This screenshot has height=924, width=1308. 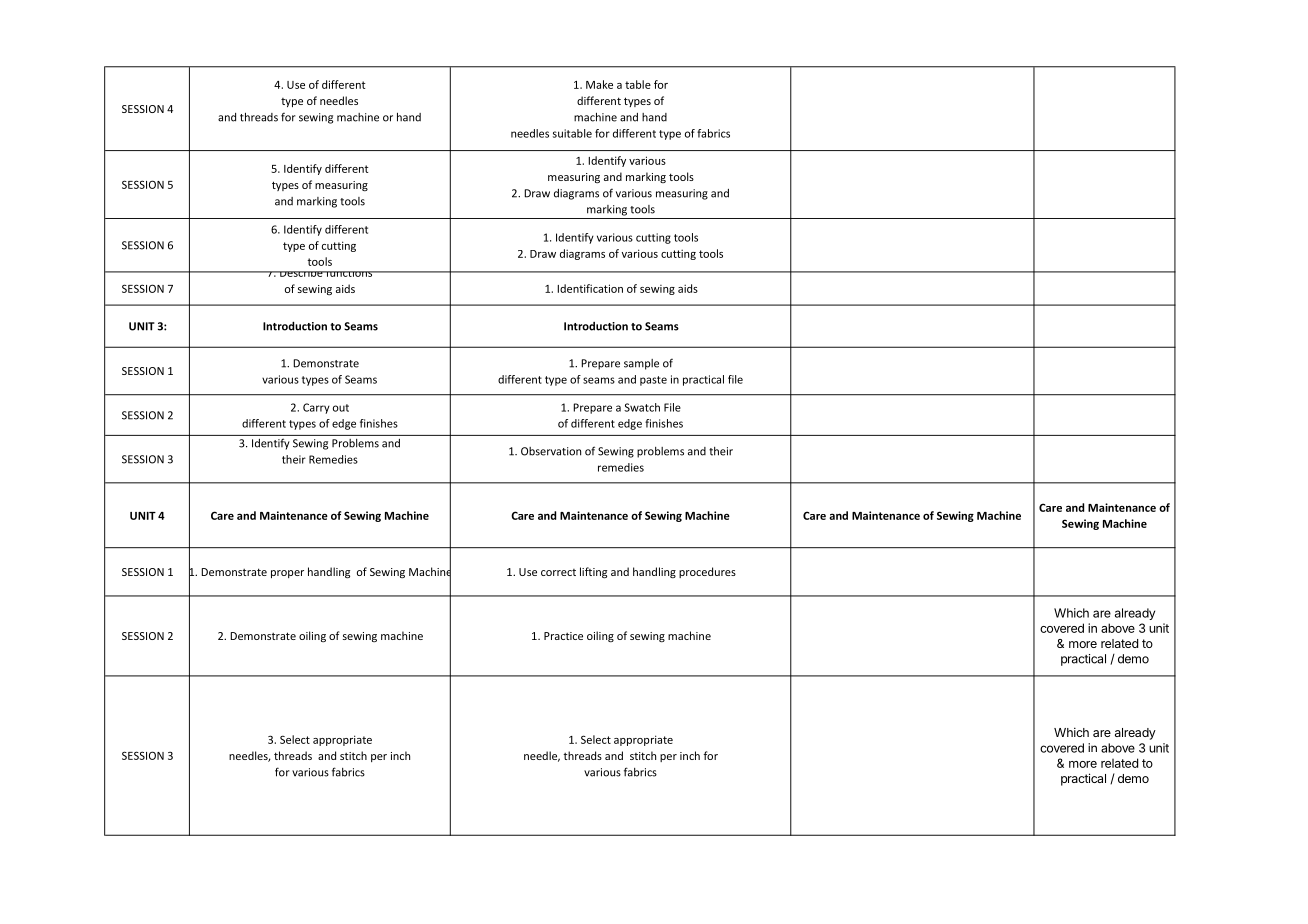 What do you see at coordinates (316, 408) in the screenshot?
I see `Carry` at bounding box center [316, 408].
